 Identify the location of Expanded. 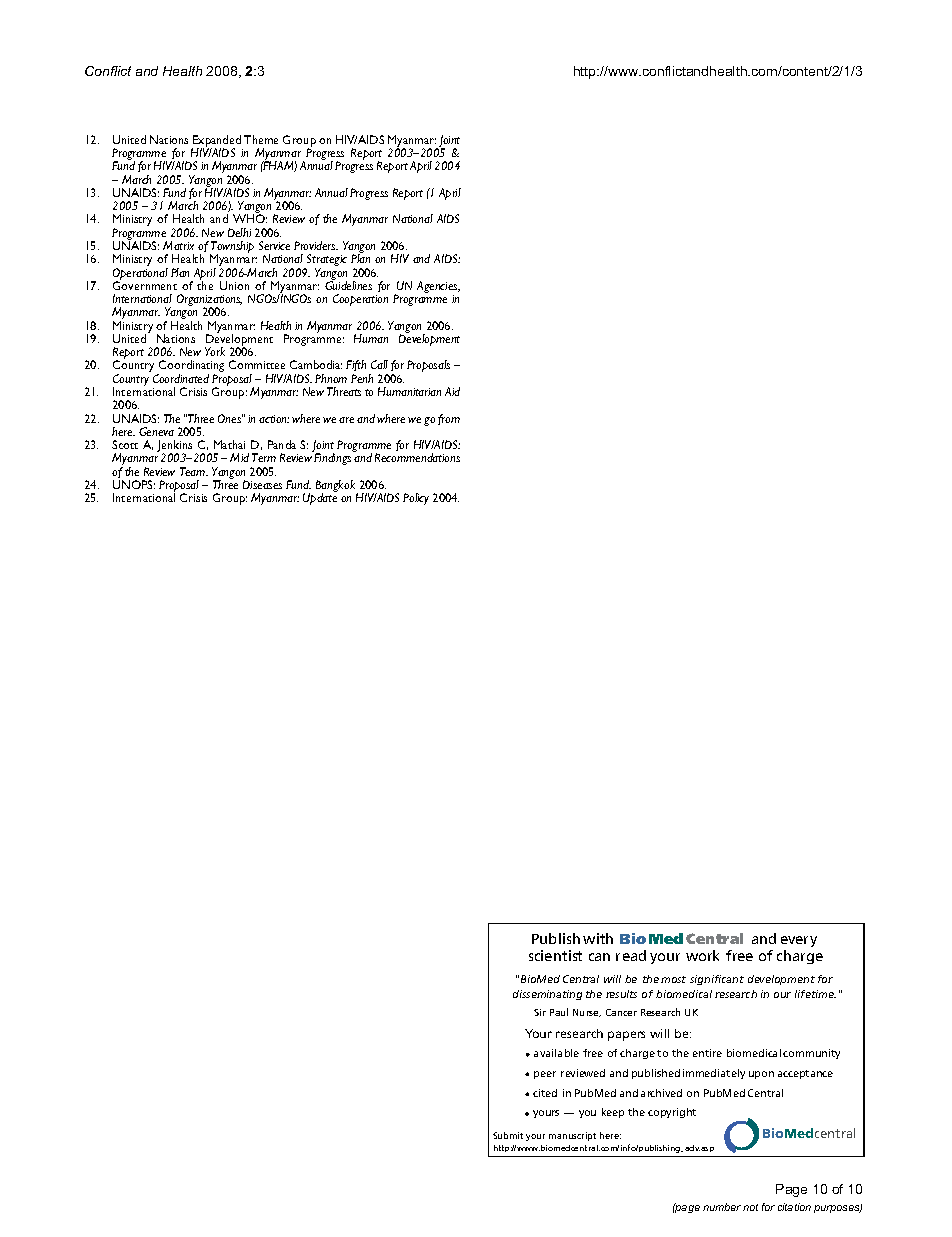
(217, 142).
